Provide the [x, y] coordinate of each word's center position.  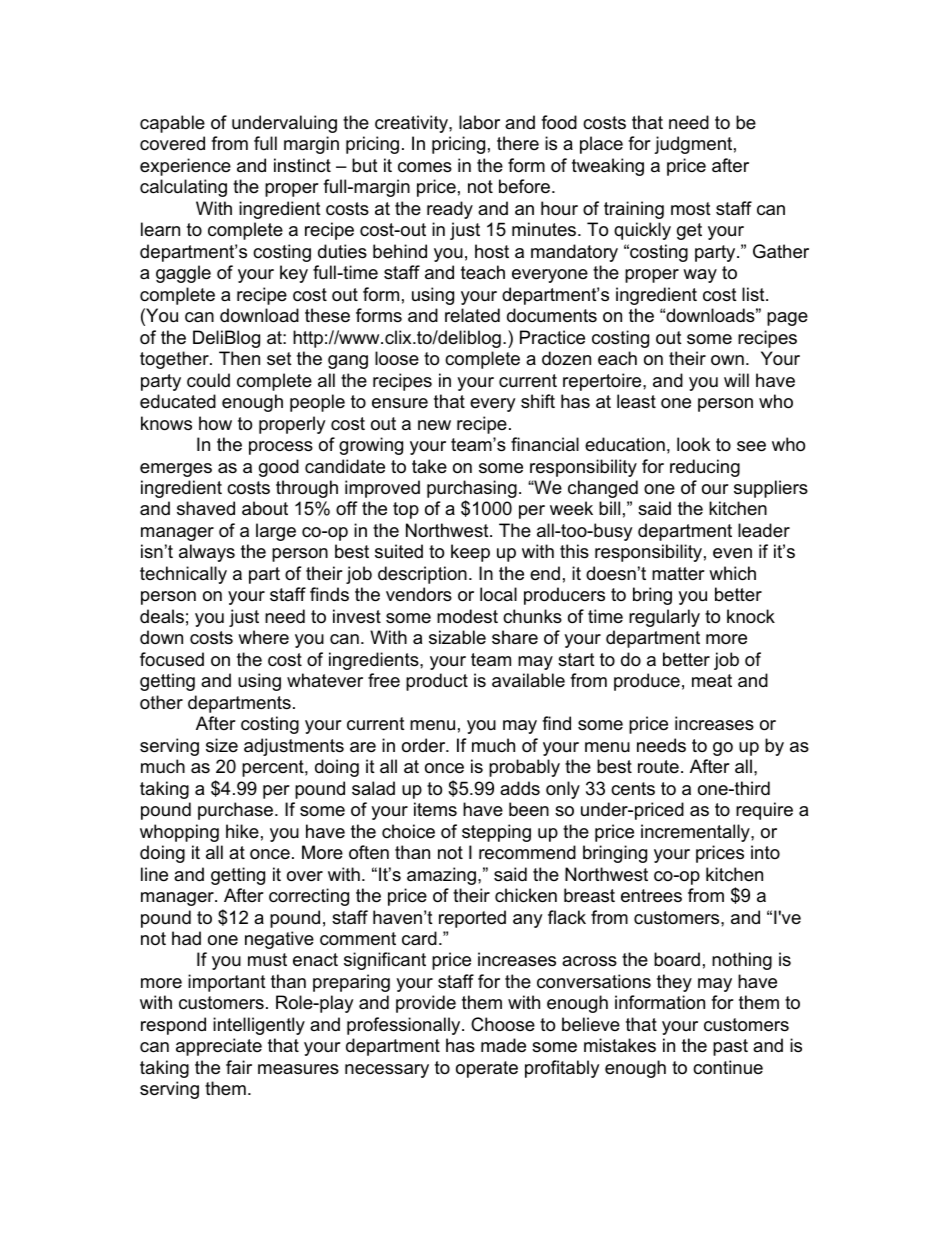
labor [479, 122]
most [691, 209]
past [730, 1047]
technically [183, 575]
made [503, 1045]
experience [185, 167]
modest [467, 616]
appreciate [219, 1047]
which [732, 573]
